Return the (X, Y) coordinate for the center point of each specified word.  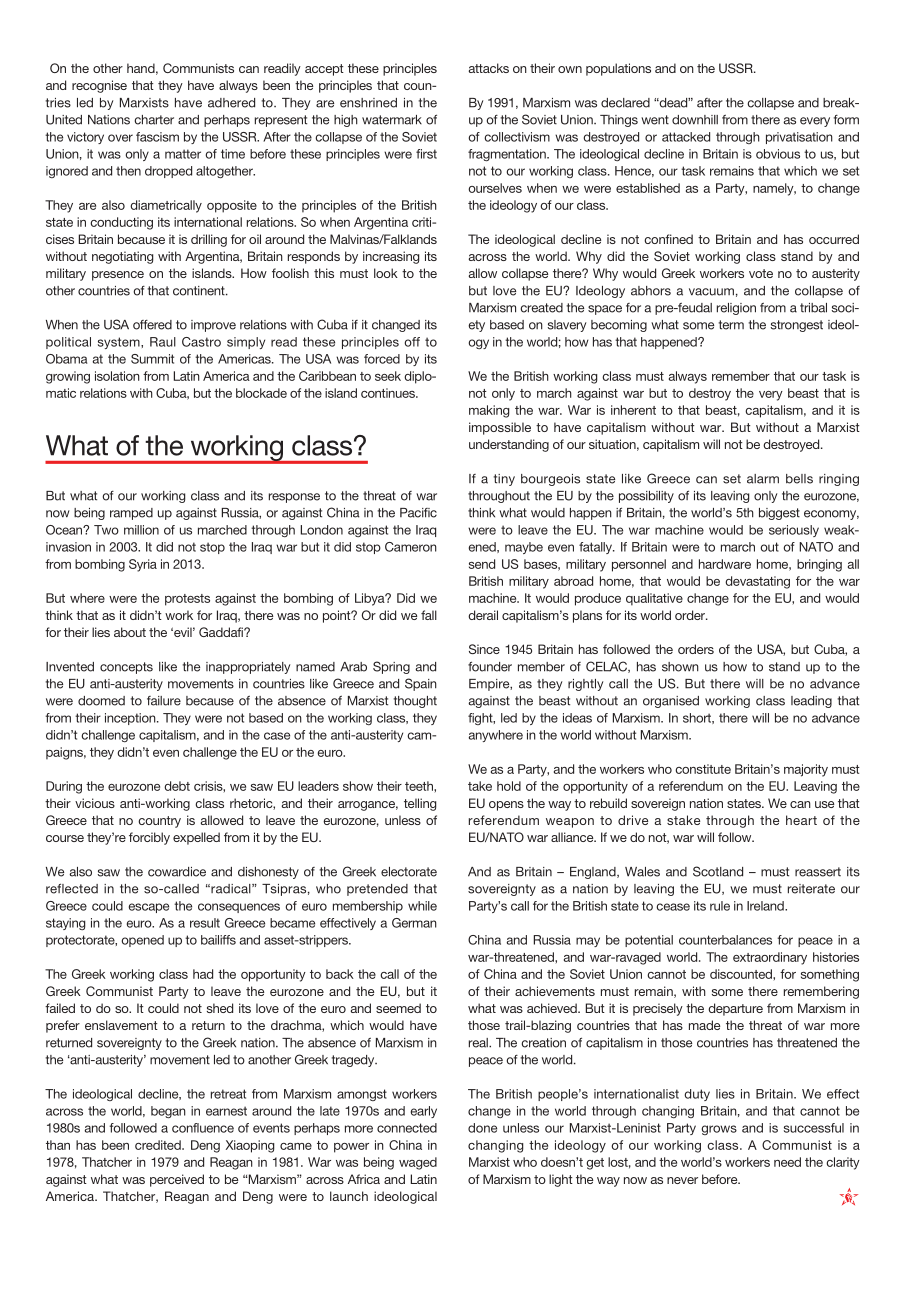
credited (159, 1145)
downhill (695, 120)
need (787, 1162)
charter (154, 120)
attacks (488, 68)
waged (418, 1163)
